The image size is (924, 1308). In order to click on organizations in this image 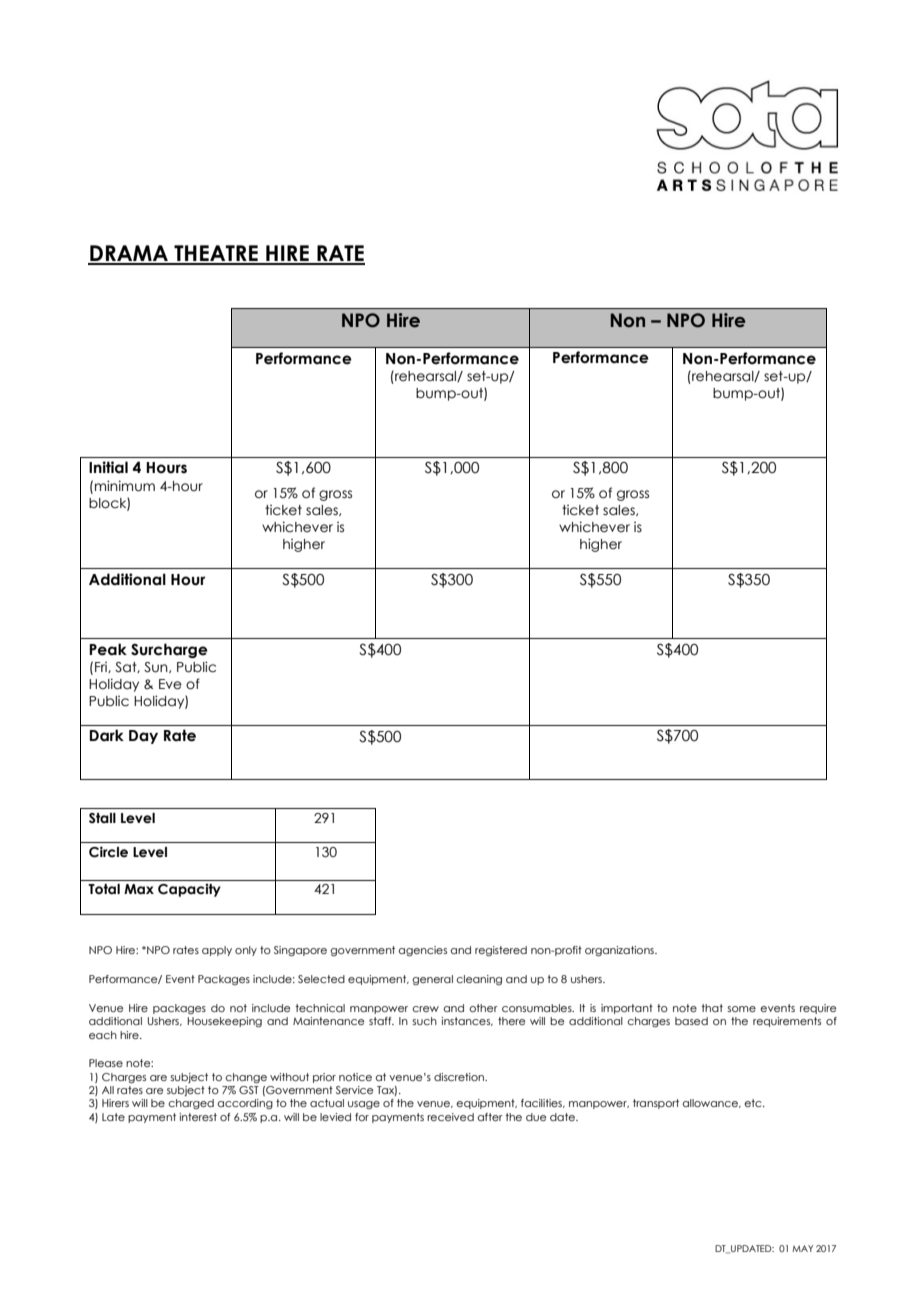, I will do `click(620, 951)`.
